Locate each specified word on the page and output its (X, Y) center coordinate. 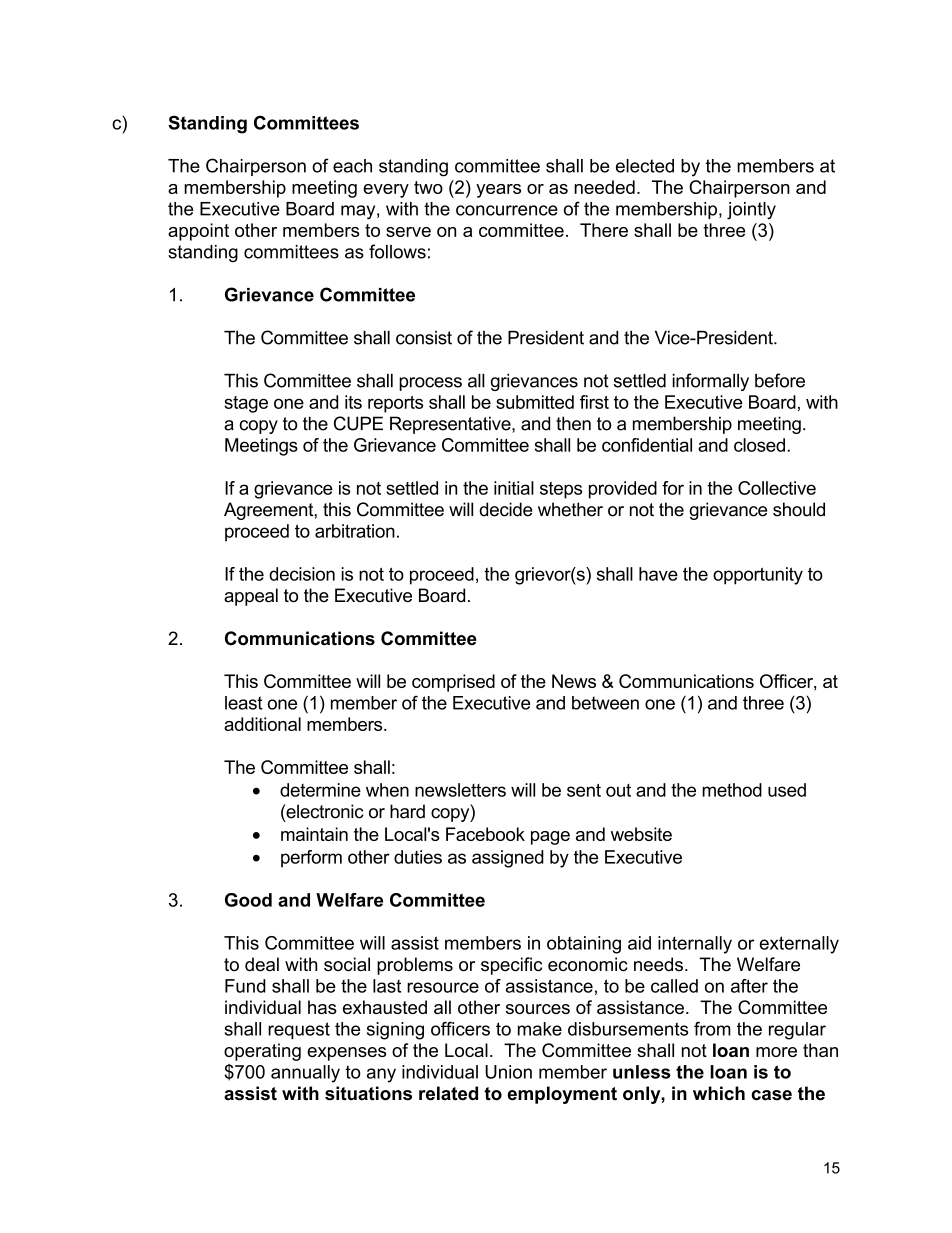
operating (262, 1052)
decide (506, 509)
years (498, 191)
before (780, 380)
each (352, 166)
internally (695, 945)
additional (262, 724)
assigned (508, 859)
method (732, 790)
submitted (535, 402)
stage (246, 404)
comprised (453, 683)
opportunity (758, 576)
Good (248, 900)
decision (302, 574)
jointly (751, 211)
